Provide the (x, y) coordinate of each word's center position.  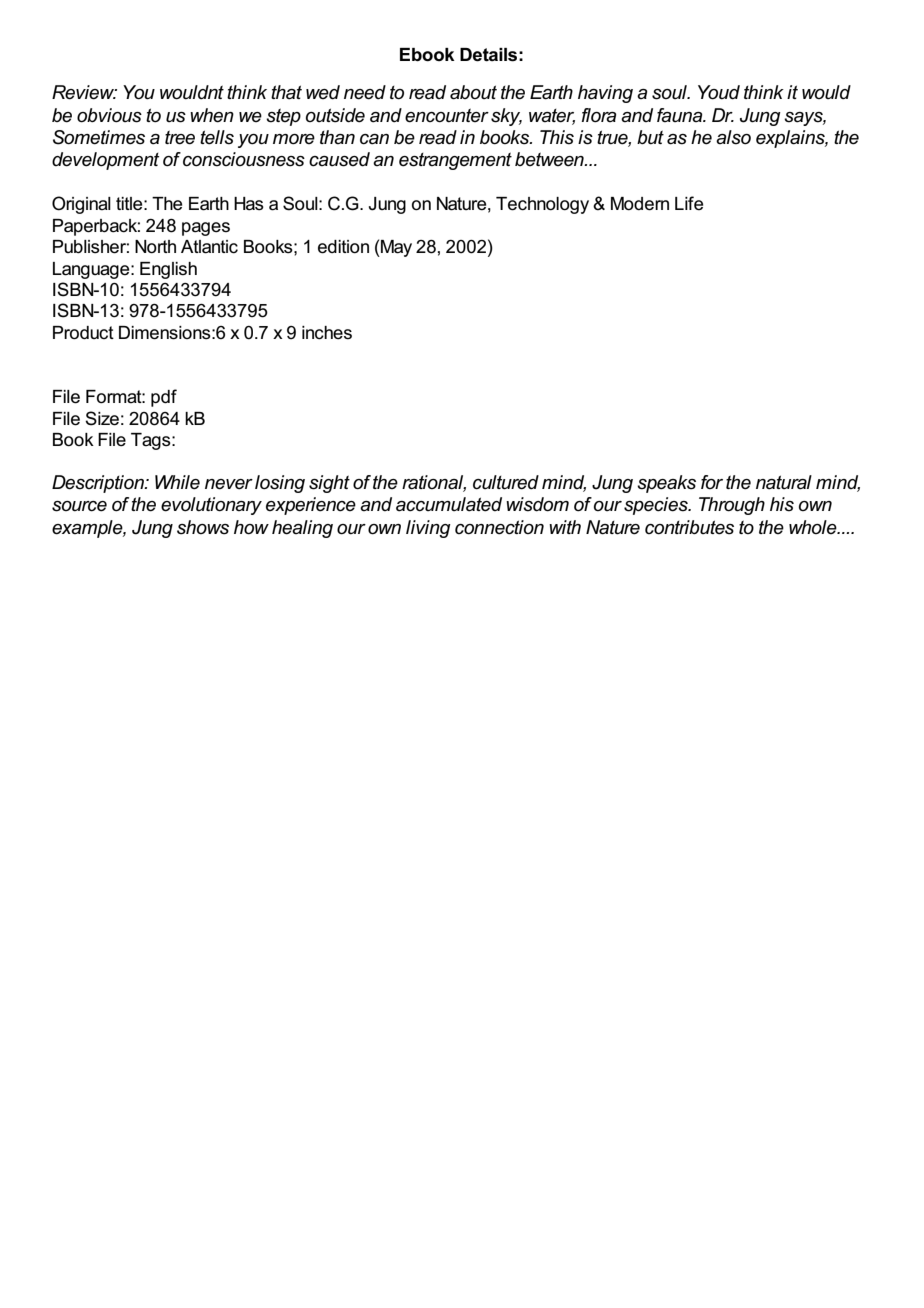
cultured (506, 482)
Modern (640, 204)
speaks (666, 484)
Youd (719, 92)
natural (784, 482)
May (395, 248)
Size (102, 418)
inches (327, 333)
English (168, 270)
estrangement (455, 161)
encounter (447, 115)
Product (83, 333)
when (212, 115)
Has (249, 204)
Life (689, 203)
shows (203, 527)
